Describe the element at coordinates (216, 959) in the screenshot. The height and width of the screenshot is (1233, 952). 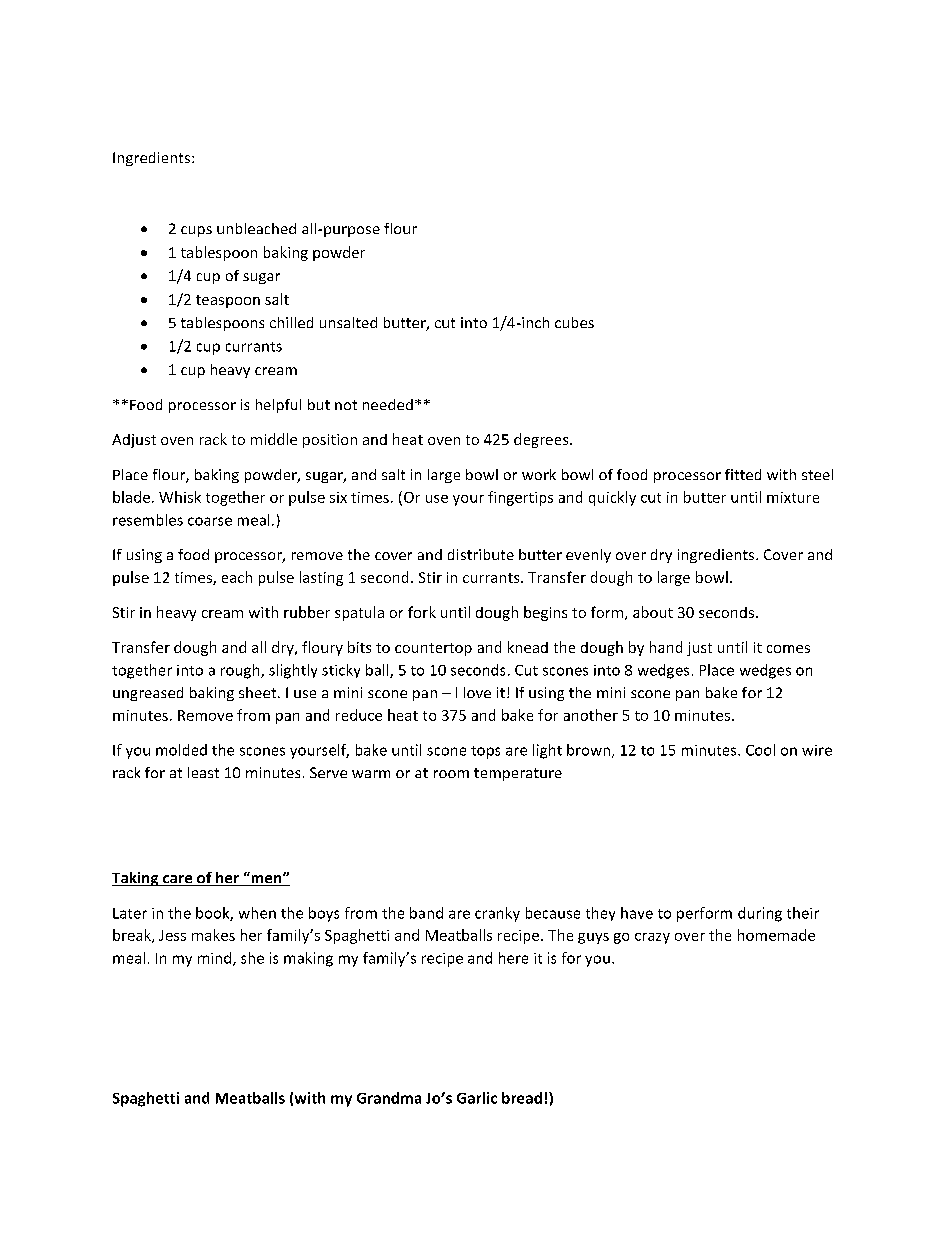
I see `mind` at that location.
